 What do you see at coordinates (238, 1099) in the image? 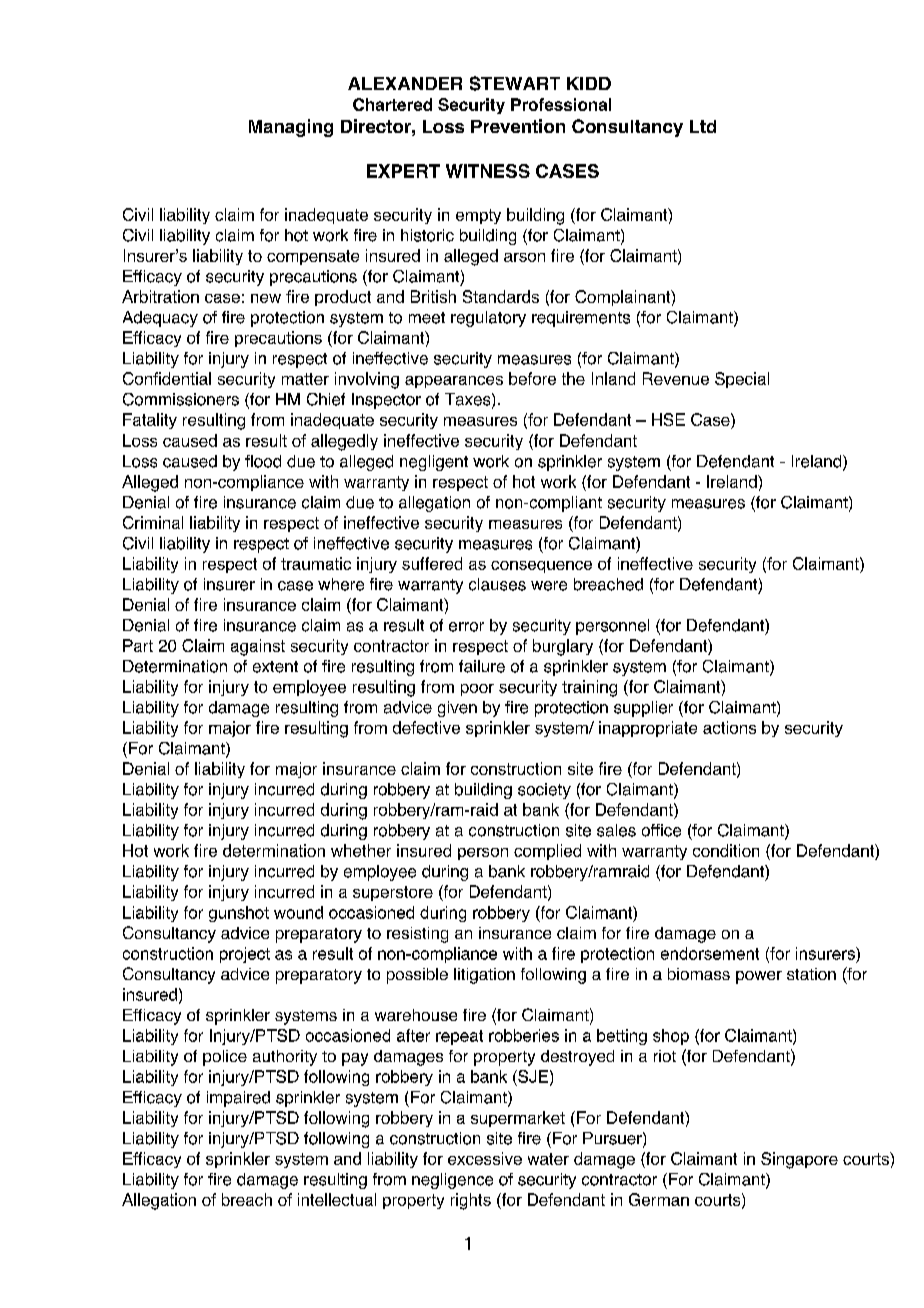
I see `impaired` at bounding box center [238, 1099].
